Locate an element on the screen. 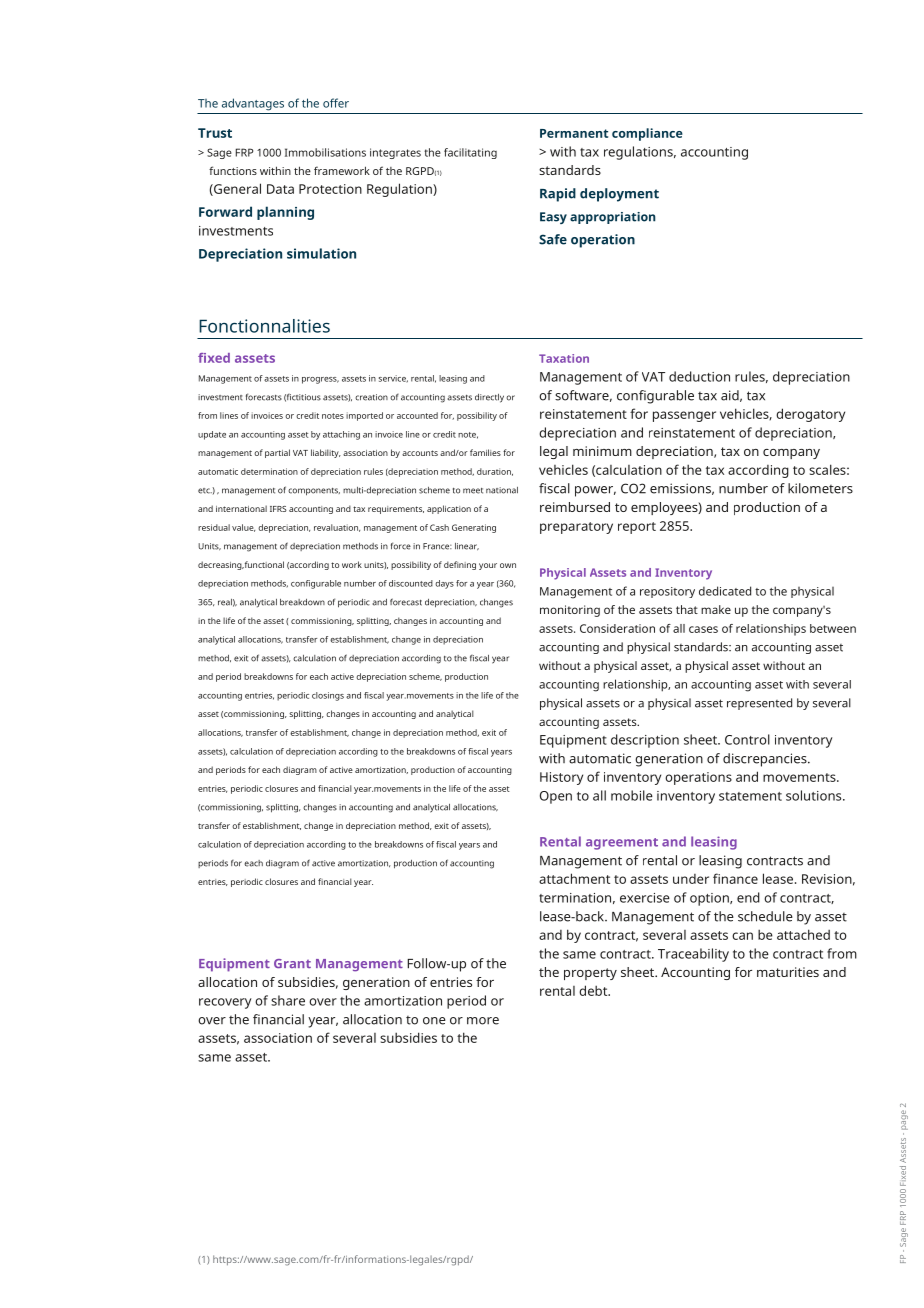  compliance is located at coordinates (647, 134).
